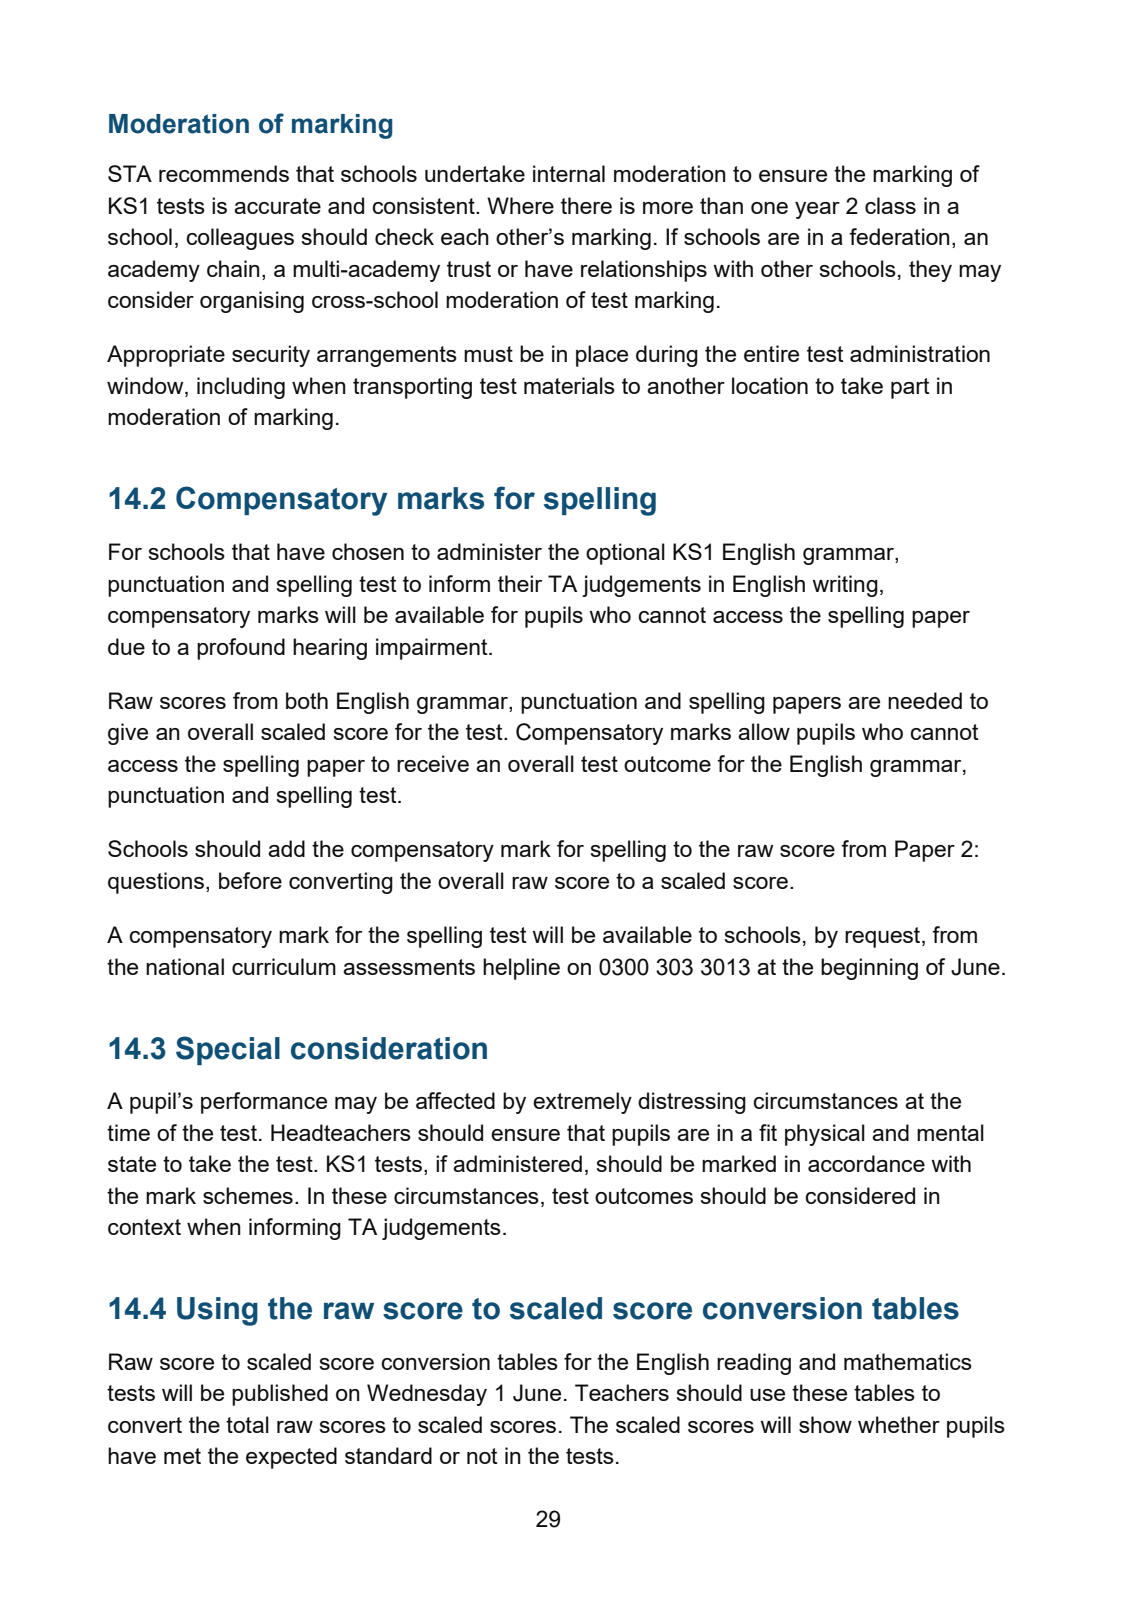 Image resolution: width=1130 pixels, height=1599 pixels. I want to click on Where, so click(520, 205).
